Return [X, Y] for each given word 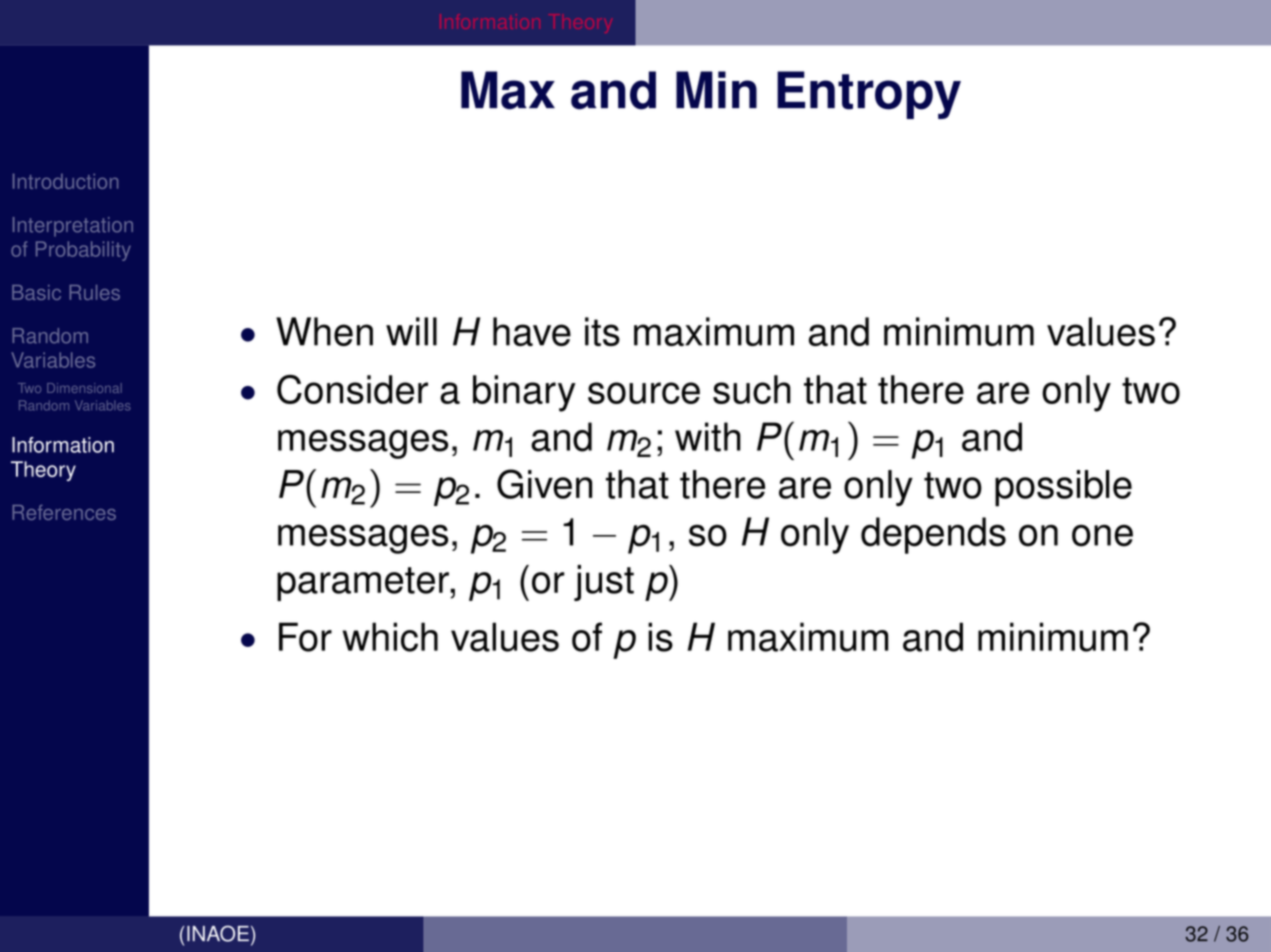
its [602, 331]
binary [524, 393]
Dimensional [84, 388]
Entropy [869, 95]
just [604, 583]
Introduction [65, 181]
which [390, 637]
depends [933, 535]
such [752, 389]
